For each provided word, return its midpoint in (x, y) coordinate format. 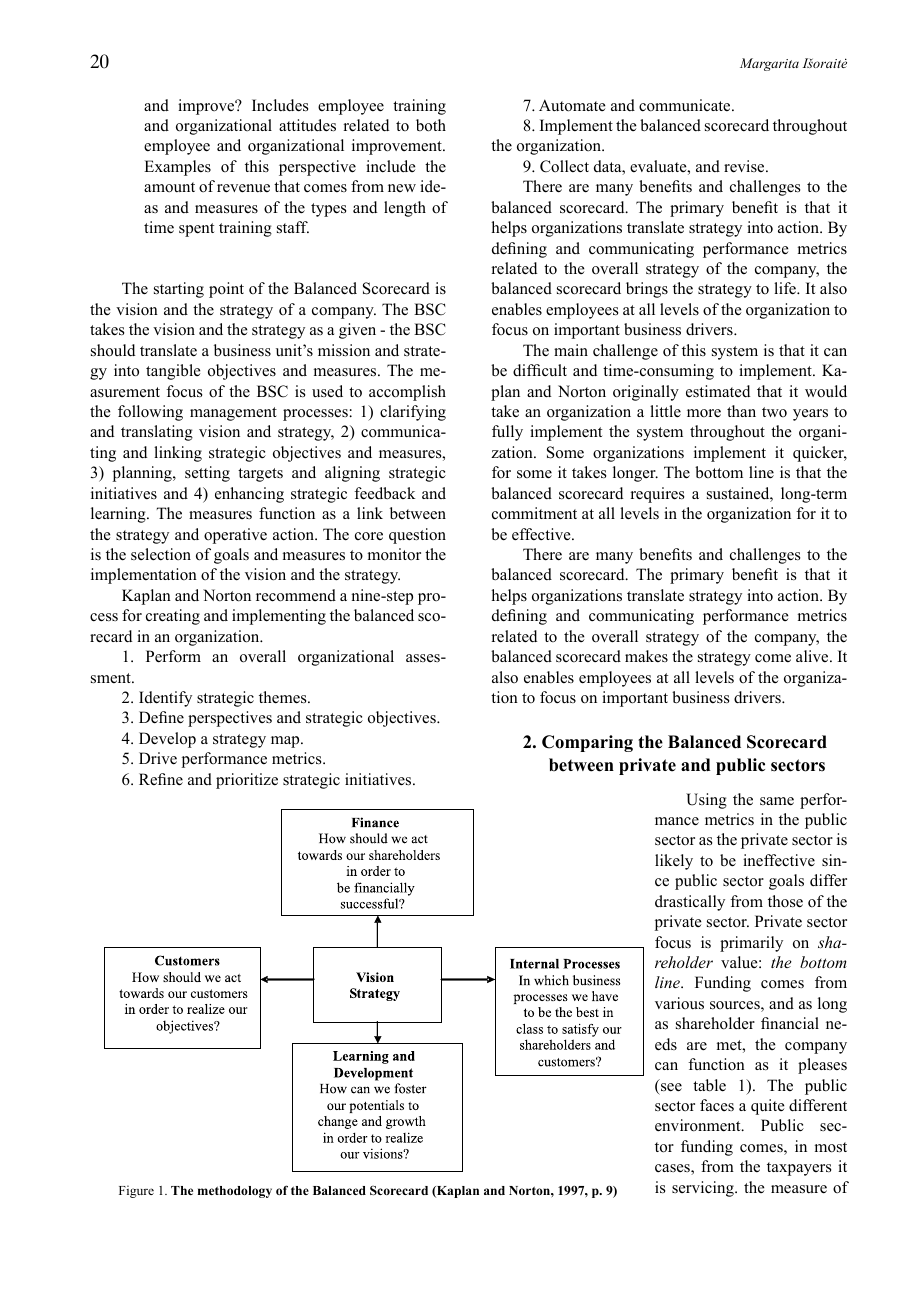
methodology (235, 1192)
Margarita (769, 64)
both (431, 125)
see (671, 1087)
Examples (177, 168)
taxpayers (799, 1169)
